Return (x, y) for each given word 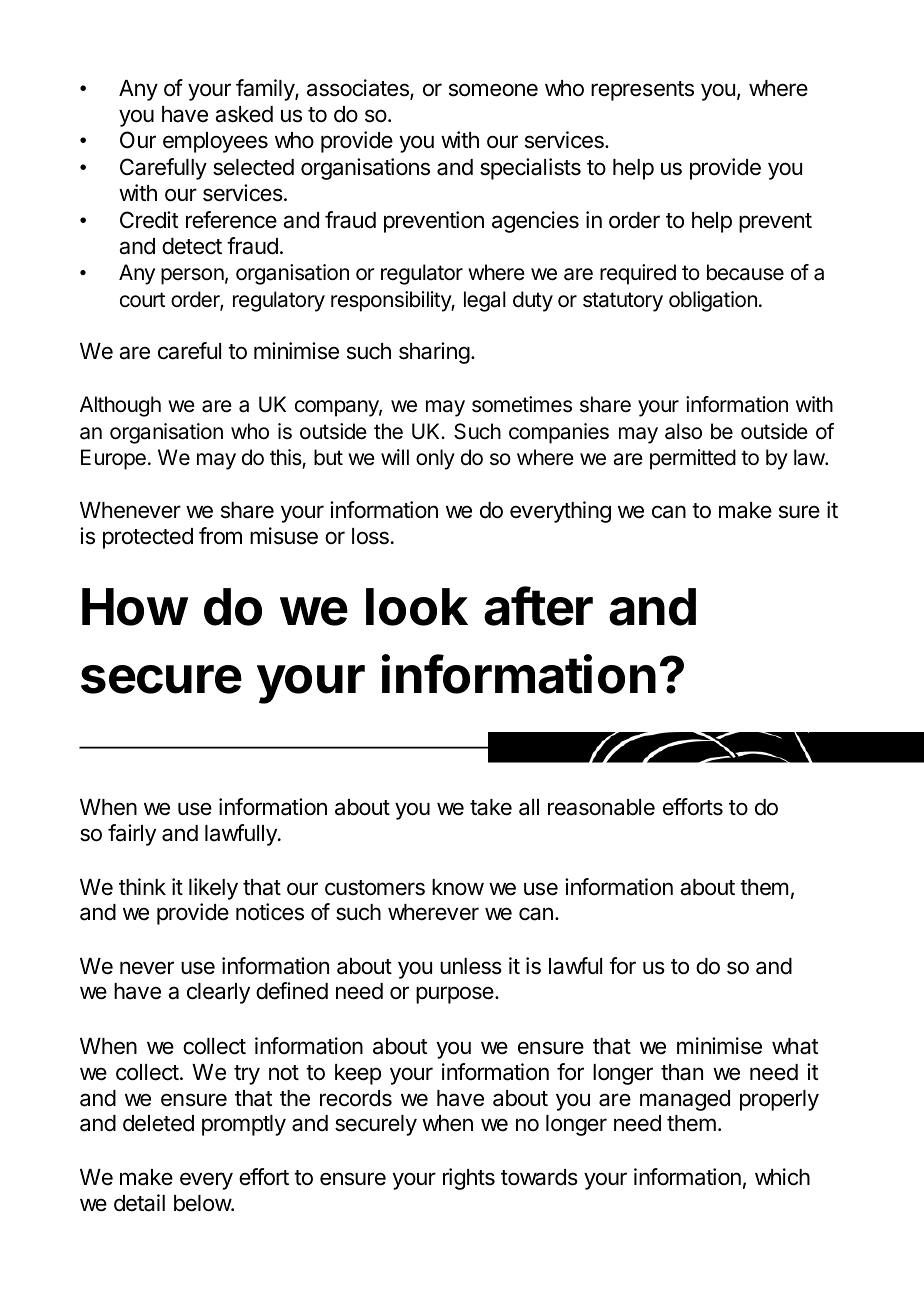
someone (493, 90)
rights (469, 1179)
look (417, 607)
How (135, 607)
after (538, 606)
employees (215, 142)
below (203, 1203)
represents (642, 91)
